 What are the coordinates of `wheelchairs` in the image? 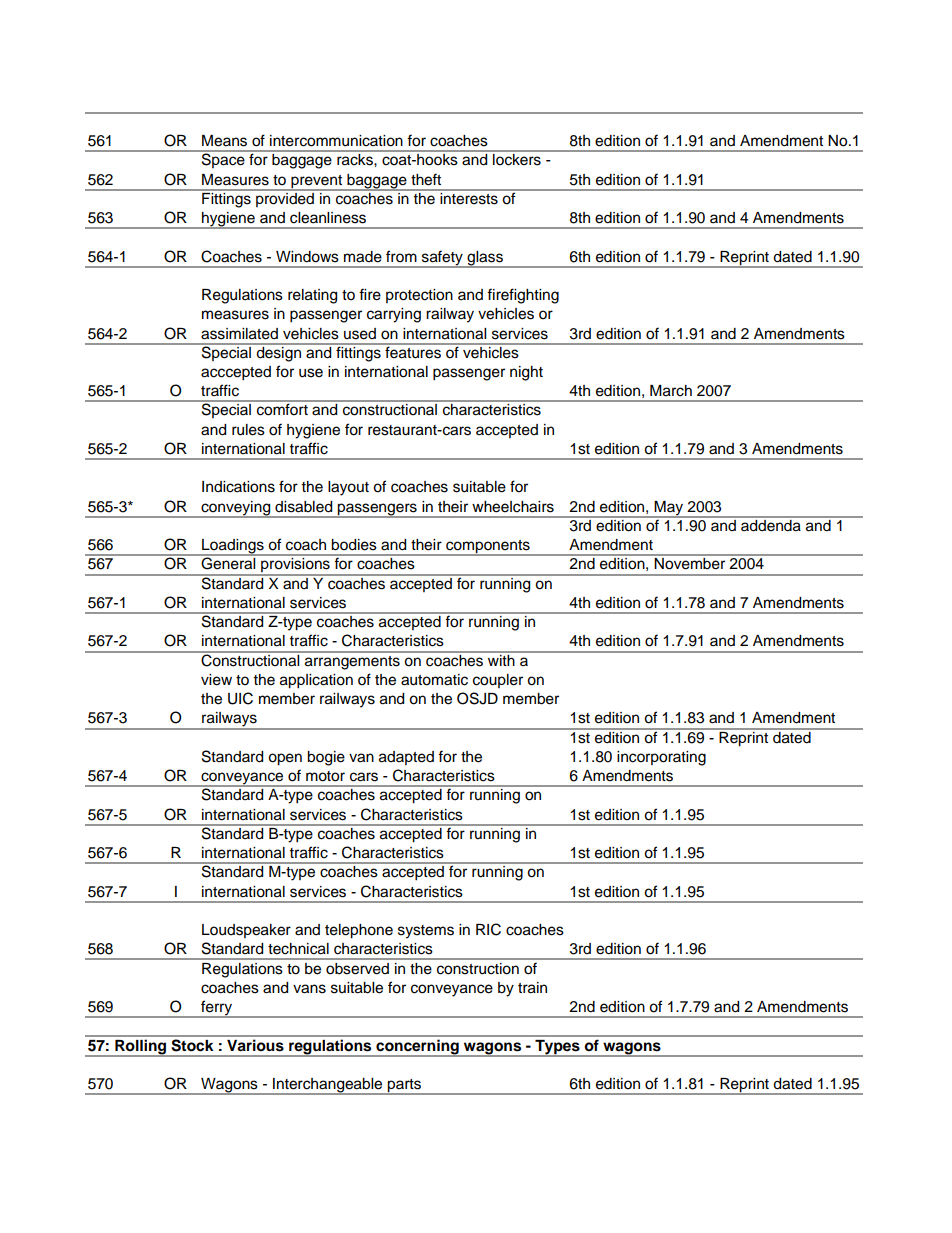 It's located at (513, 507).
